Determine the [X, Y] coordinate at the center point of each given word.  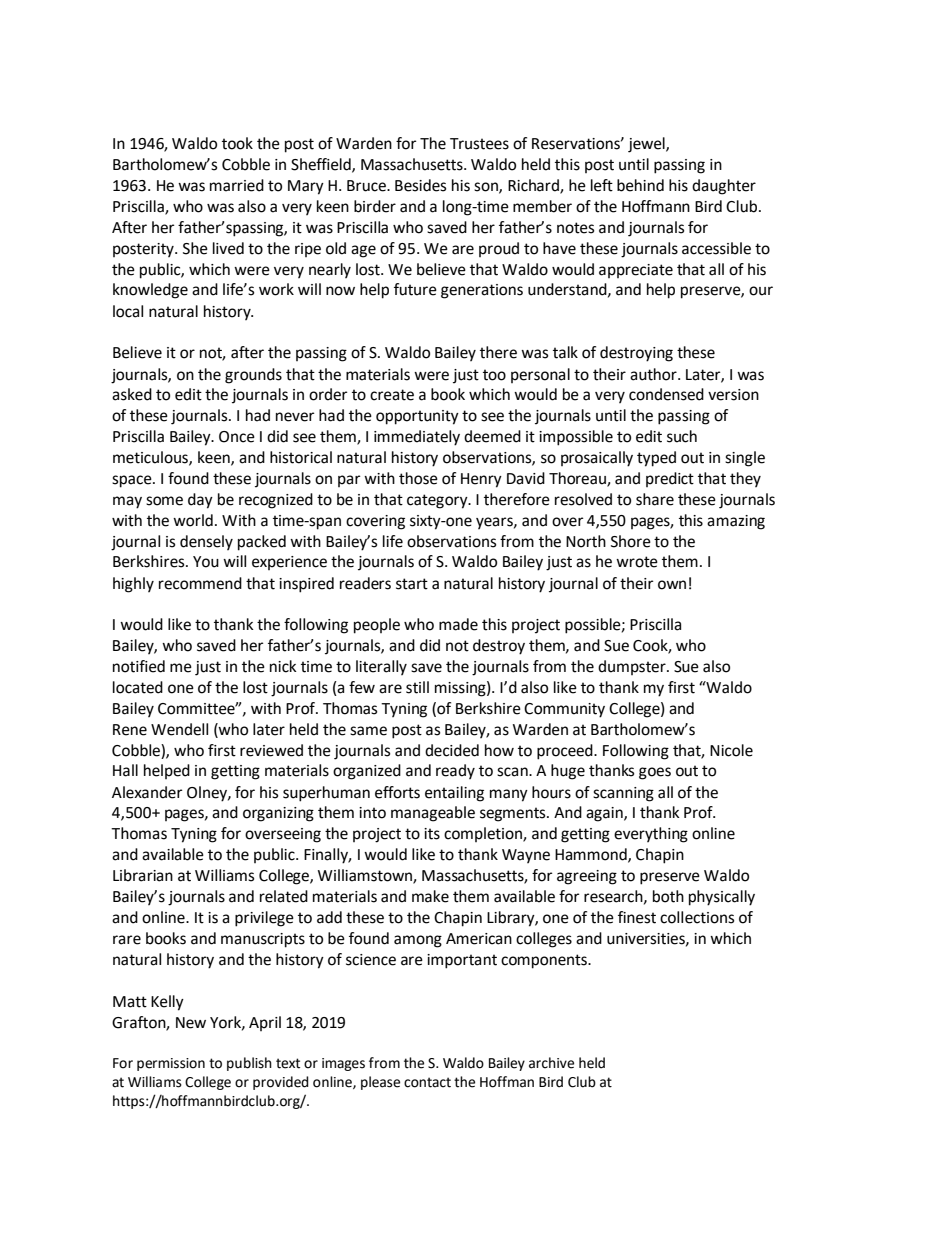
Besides [420, 185]
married [237, 185]
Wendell [179, 729]
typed [656, 459]
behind [640, 185]
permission [171, 1064]
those [418, 478]
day [200, 501]
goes [655, 773]
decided [452, 750]
